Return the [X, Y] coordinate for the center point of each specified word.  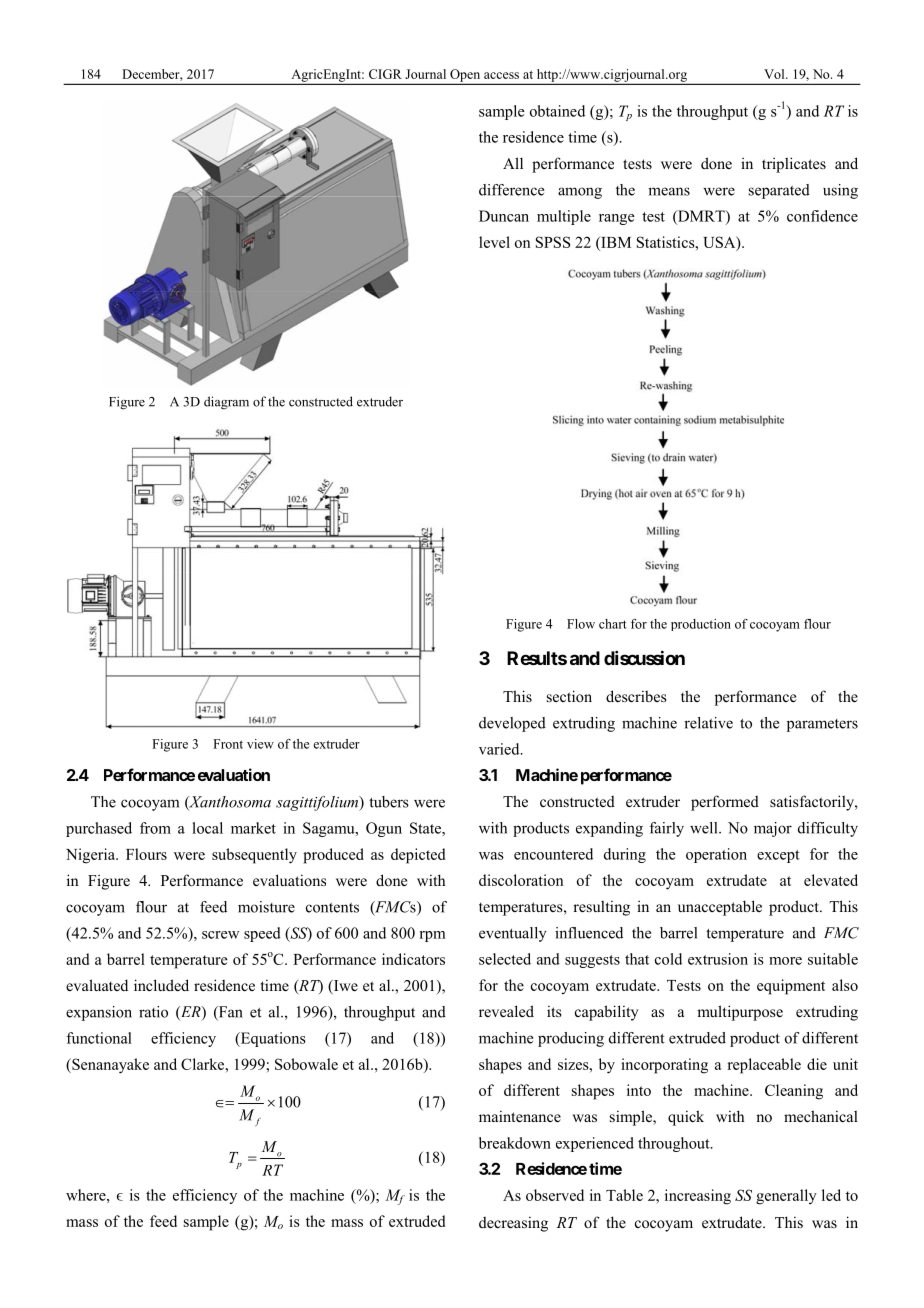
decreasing [513, 1224]
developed [512, 724]
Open [465, 76]
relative [708, 723]
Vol [775, 74]
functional [99, 1038]
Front [228, 744]
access [501, 75]
